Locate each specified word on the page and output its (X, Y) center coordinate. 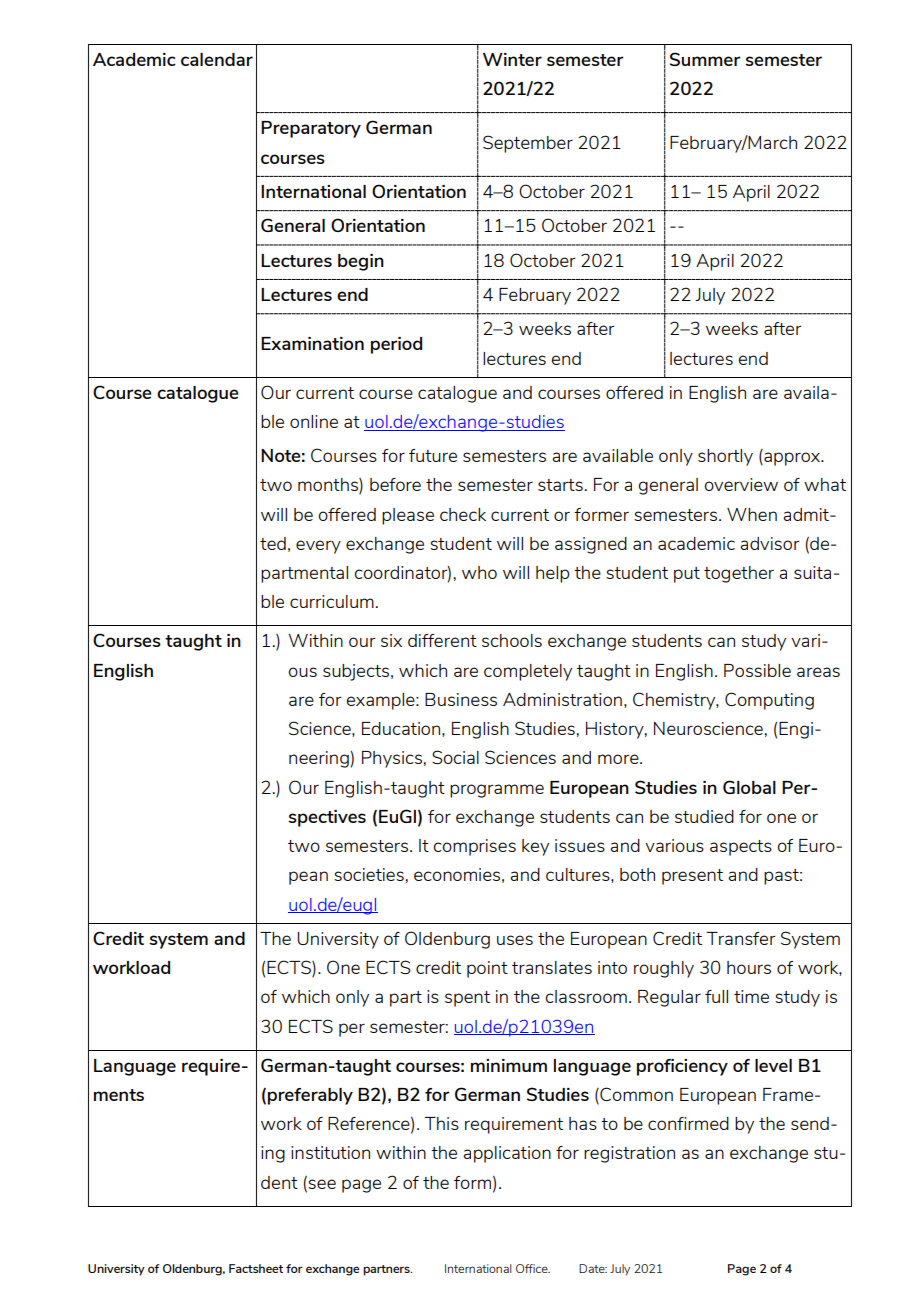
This (441, 1123)
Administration (562, 699)
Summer (705, 59)
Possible (757, 670)
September (528, 144)
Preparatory (311, 129)
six (391, 640)
